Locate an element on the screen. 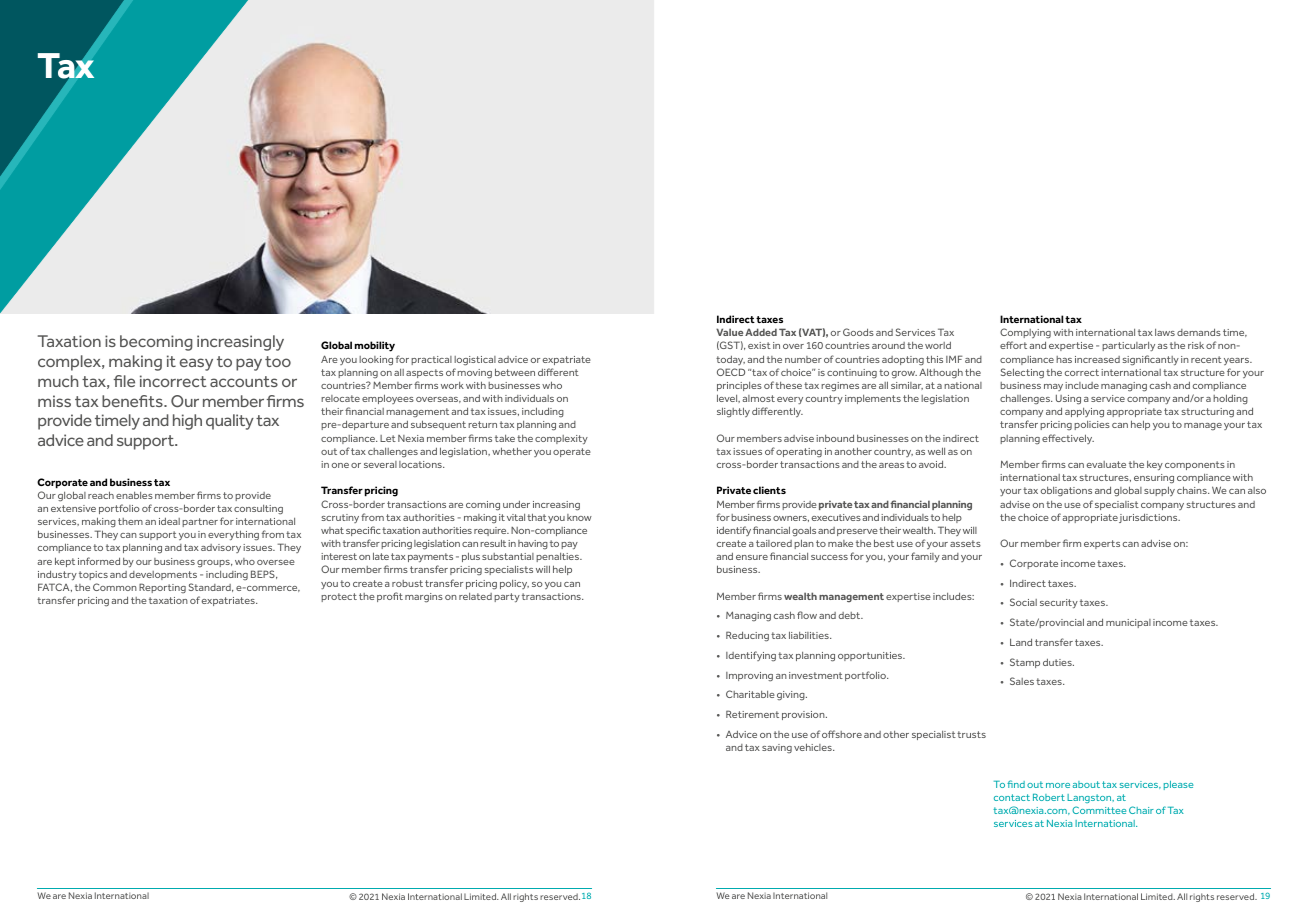 The image size is (1308, 924). several is located at coordinates (380, 464).
